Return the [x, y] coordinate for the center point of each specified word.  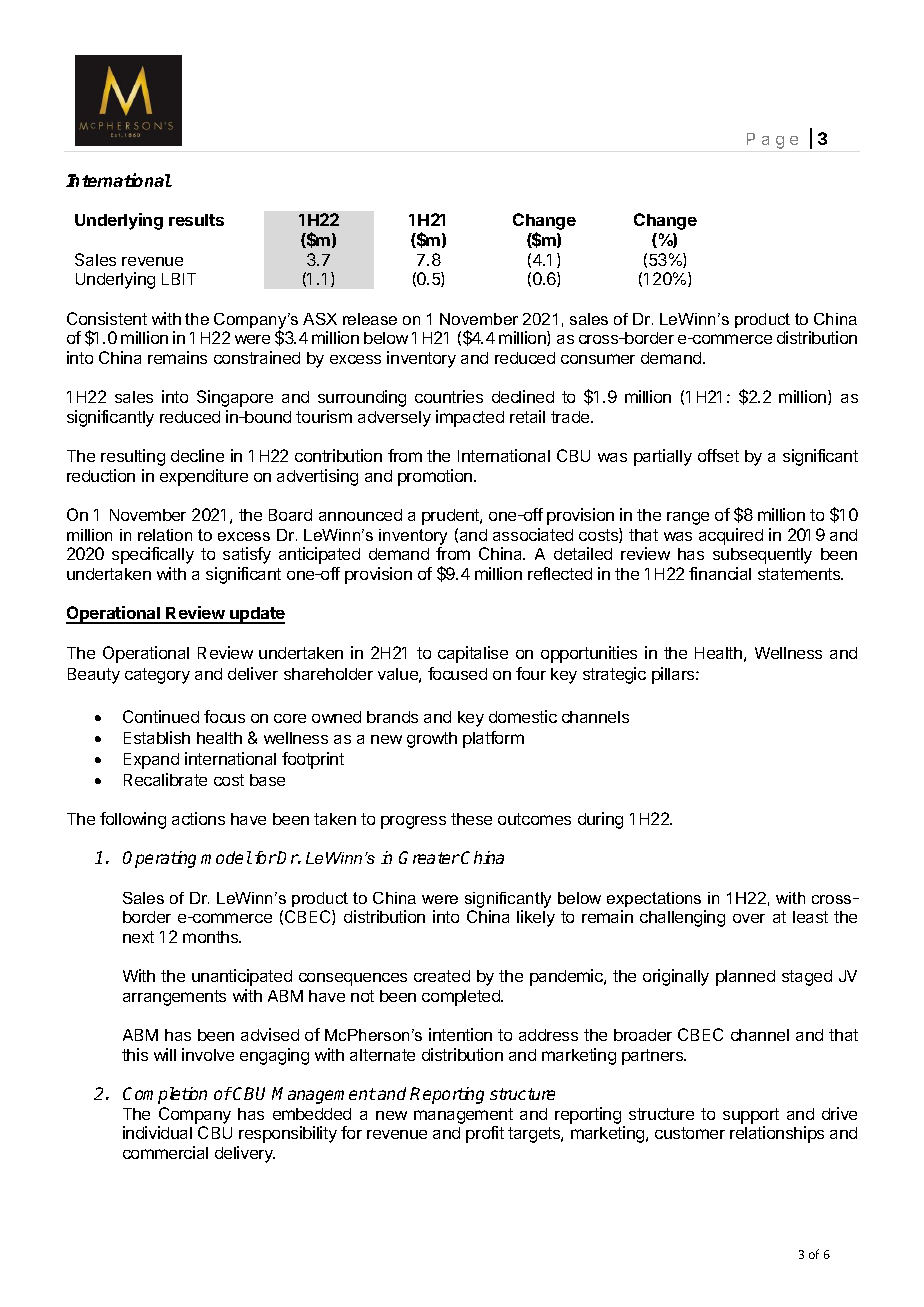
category [157, 676]
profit [485, 1134]
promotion [436, 477]
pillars [674, 675]
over [749, 918]
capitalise [473, 654]
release [370, 319]
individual [157, 1132]
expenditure [204, 477]
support [751, 1116]
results [196, 220]
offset [718, 455]
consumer [598, 359]
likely [536, 918]
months [212, 937]
